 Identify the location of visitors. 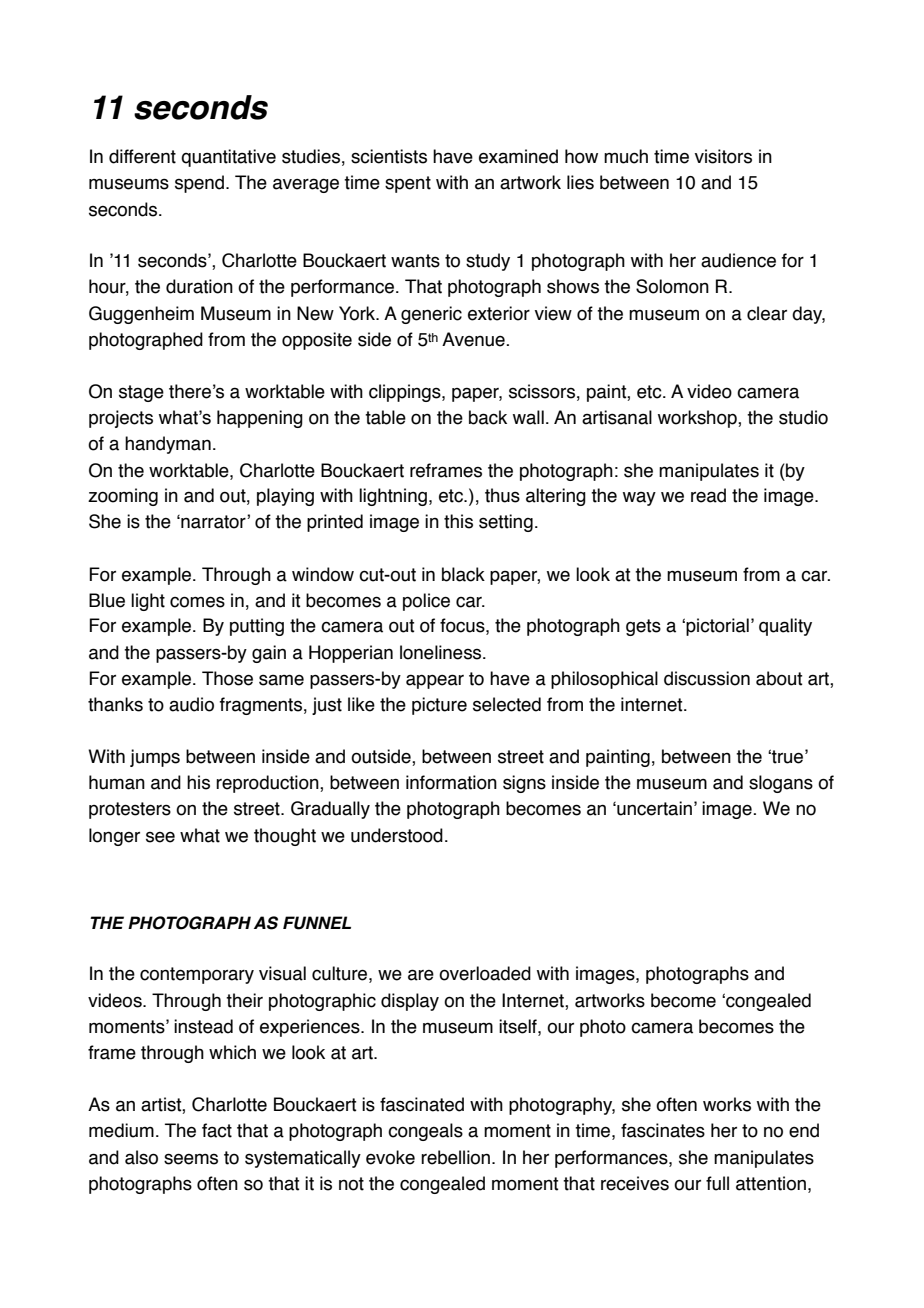
(723, 156).
